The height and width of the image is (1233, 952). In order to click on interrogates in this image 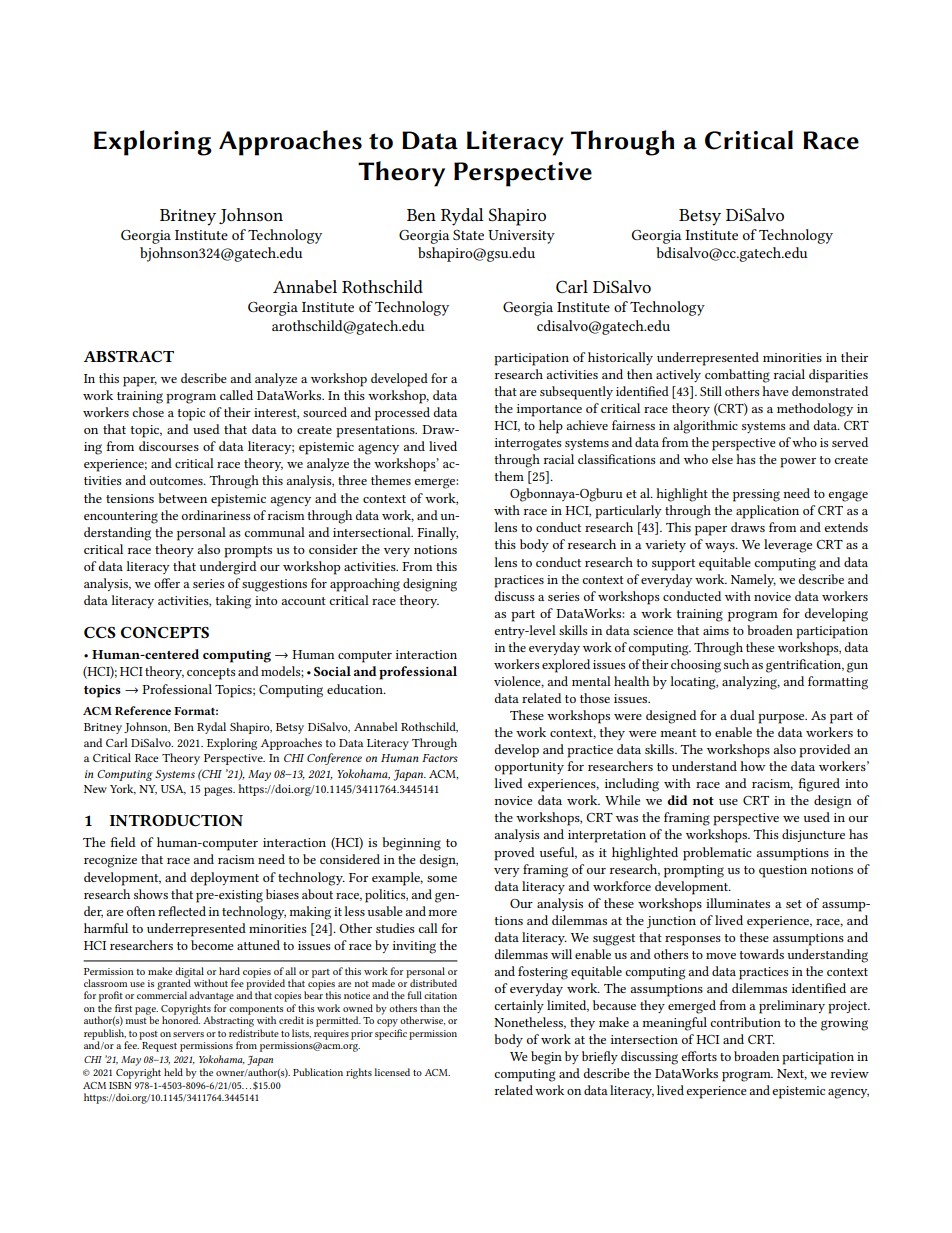, I will do `click(528, 444)`.
